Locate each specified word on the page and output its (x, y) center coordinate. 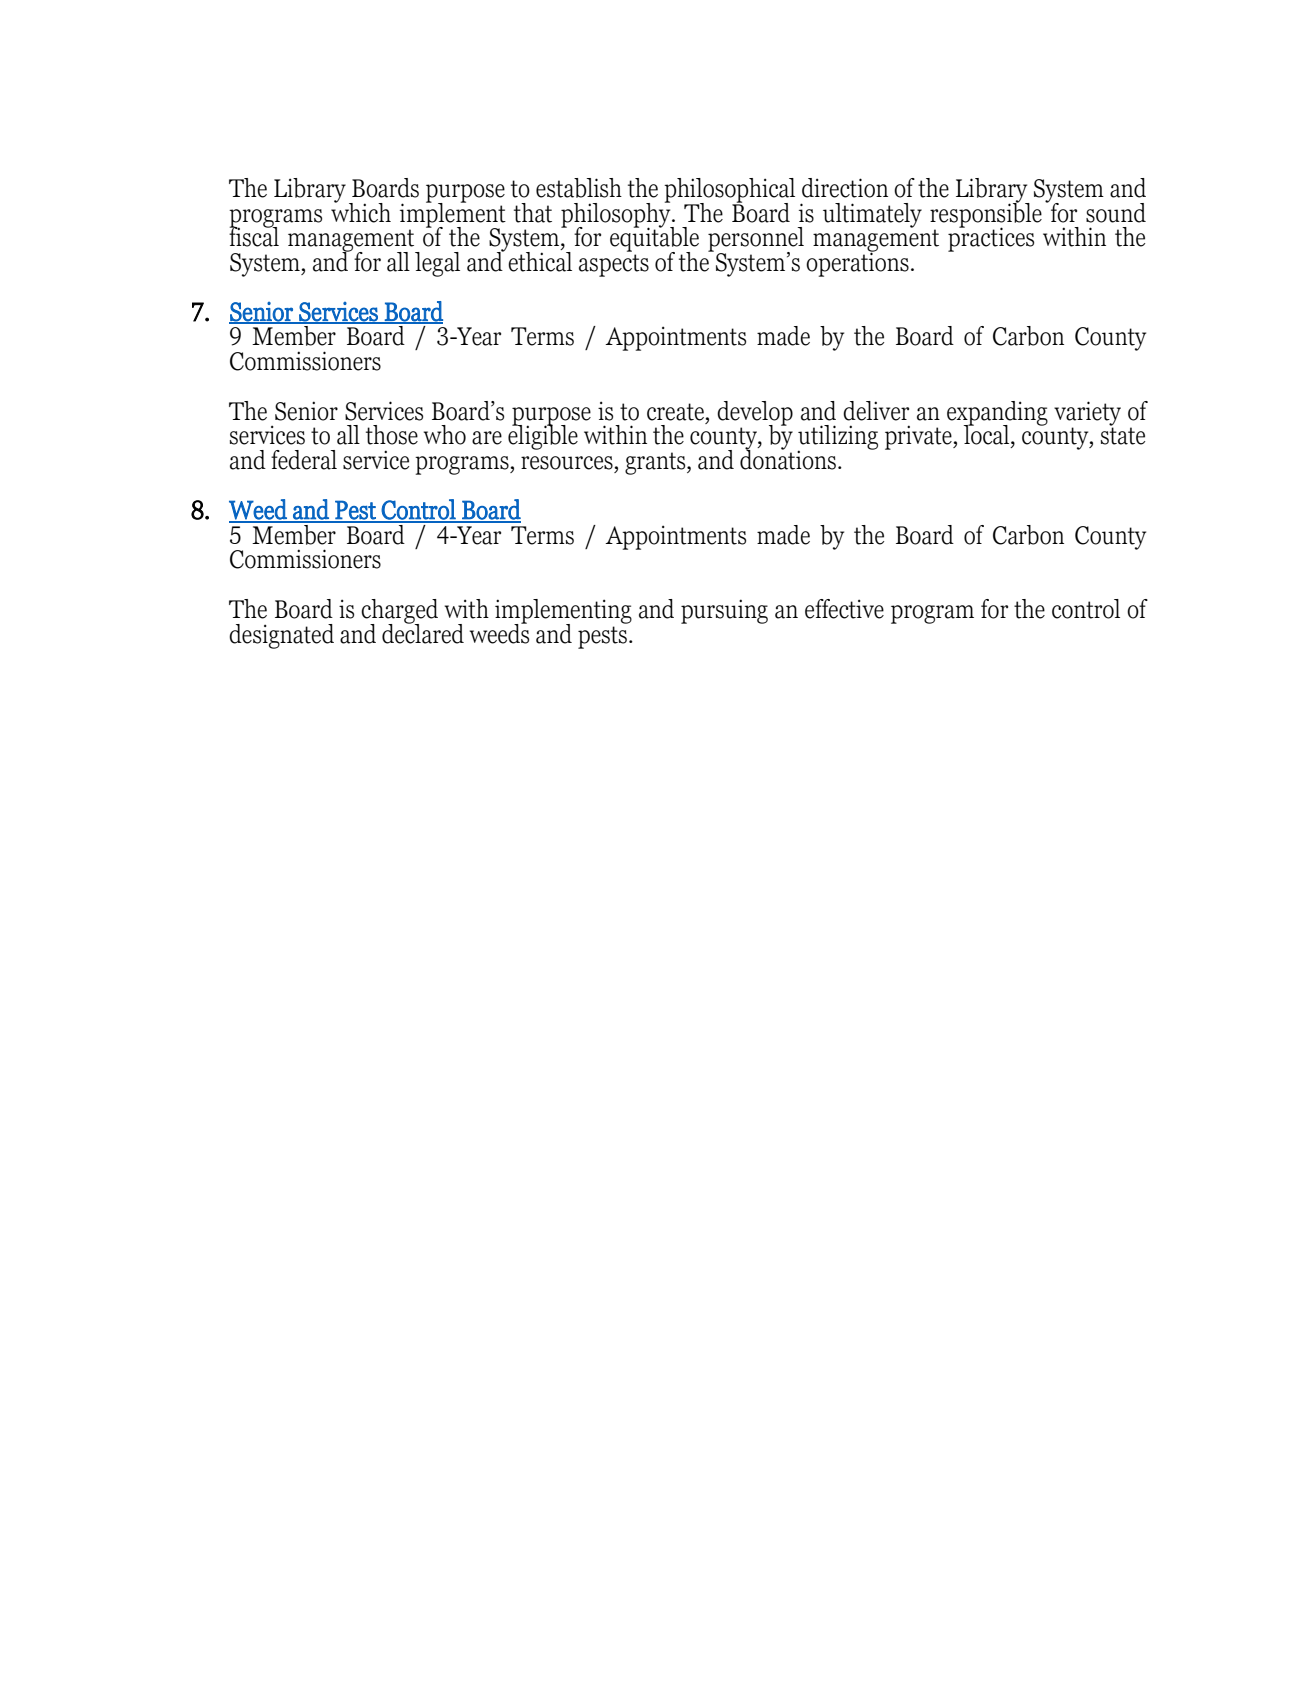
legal (437, 264)
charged (399, 612)
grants (656, 463)
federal (304, 460)
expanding (997, 414)
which (361, 211)
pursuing (724, 611)
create (676, 412)
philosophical (729, 191)
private (919, 437)
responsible (986, 215)
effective (844, 609)
